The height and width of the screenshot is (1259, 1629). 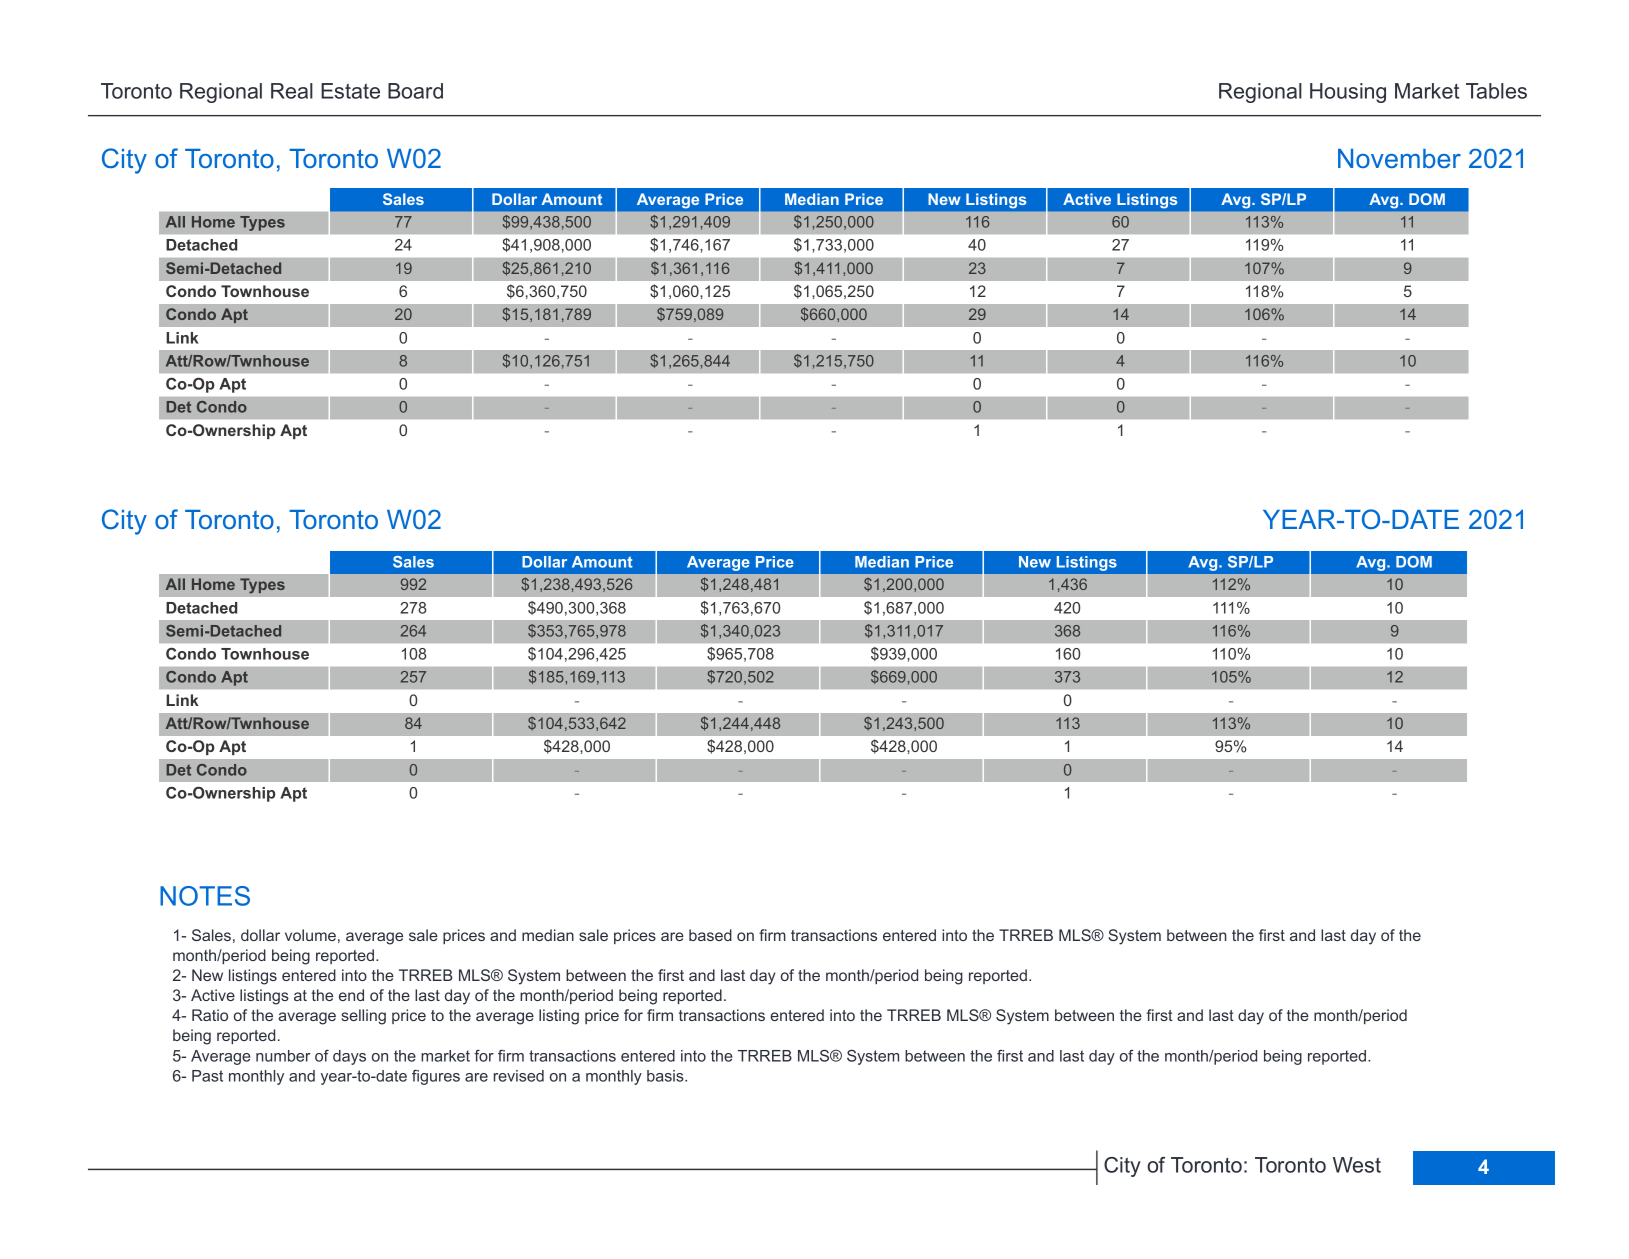 I want to click on Housing, so click(x=1348, y=93).
